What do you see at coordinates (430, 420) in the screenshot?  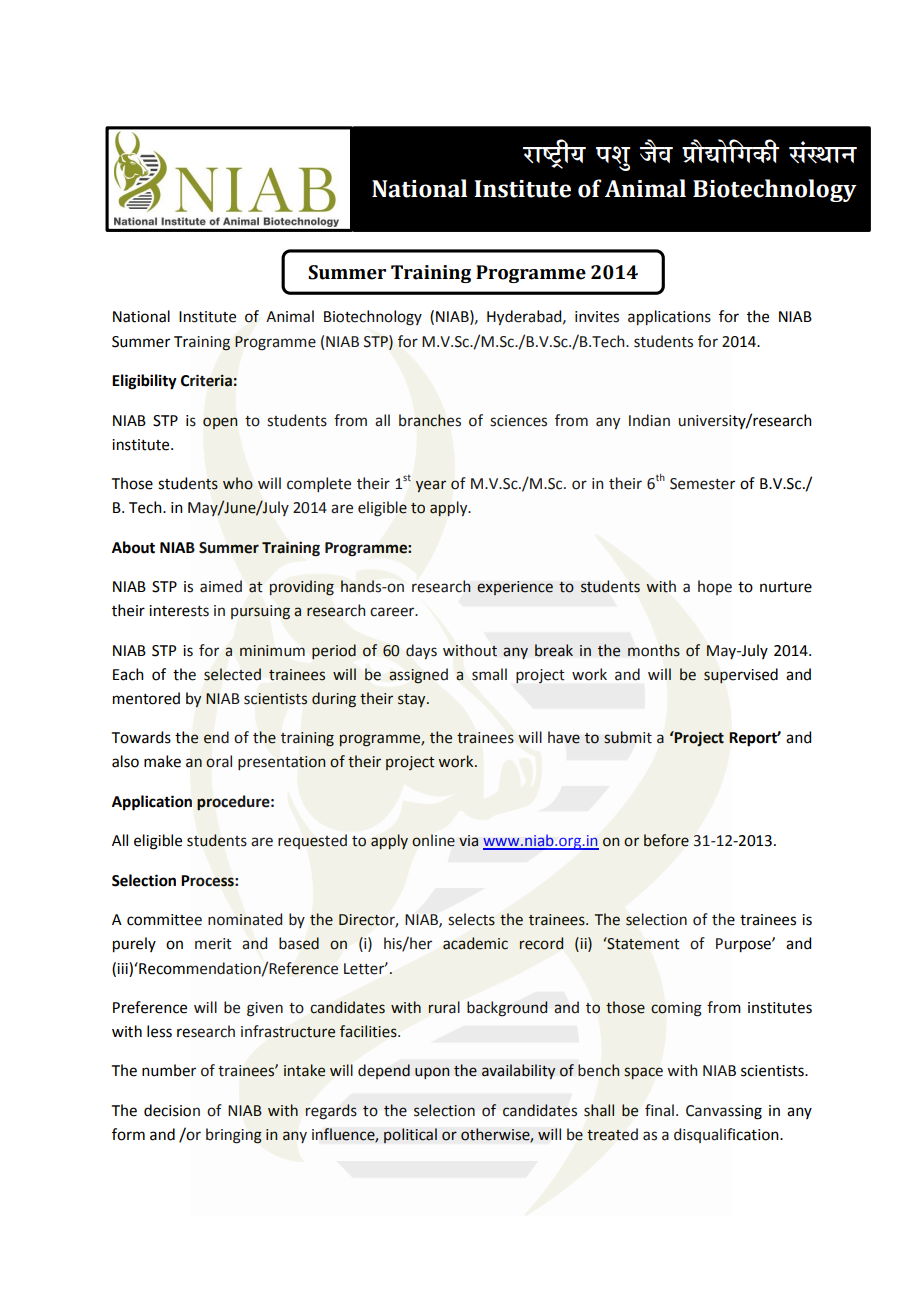 I see `branches` at bounding box center [430, 420].
